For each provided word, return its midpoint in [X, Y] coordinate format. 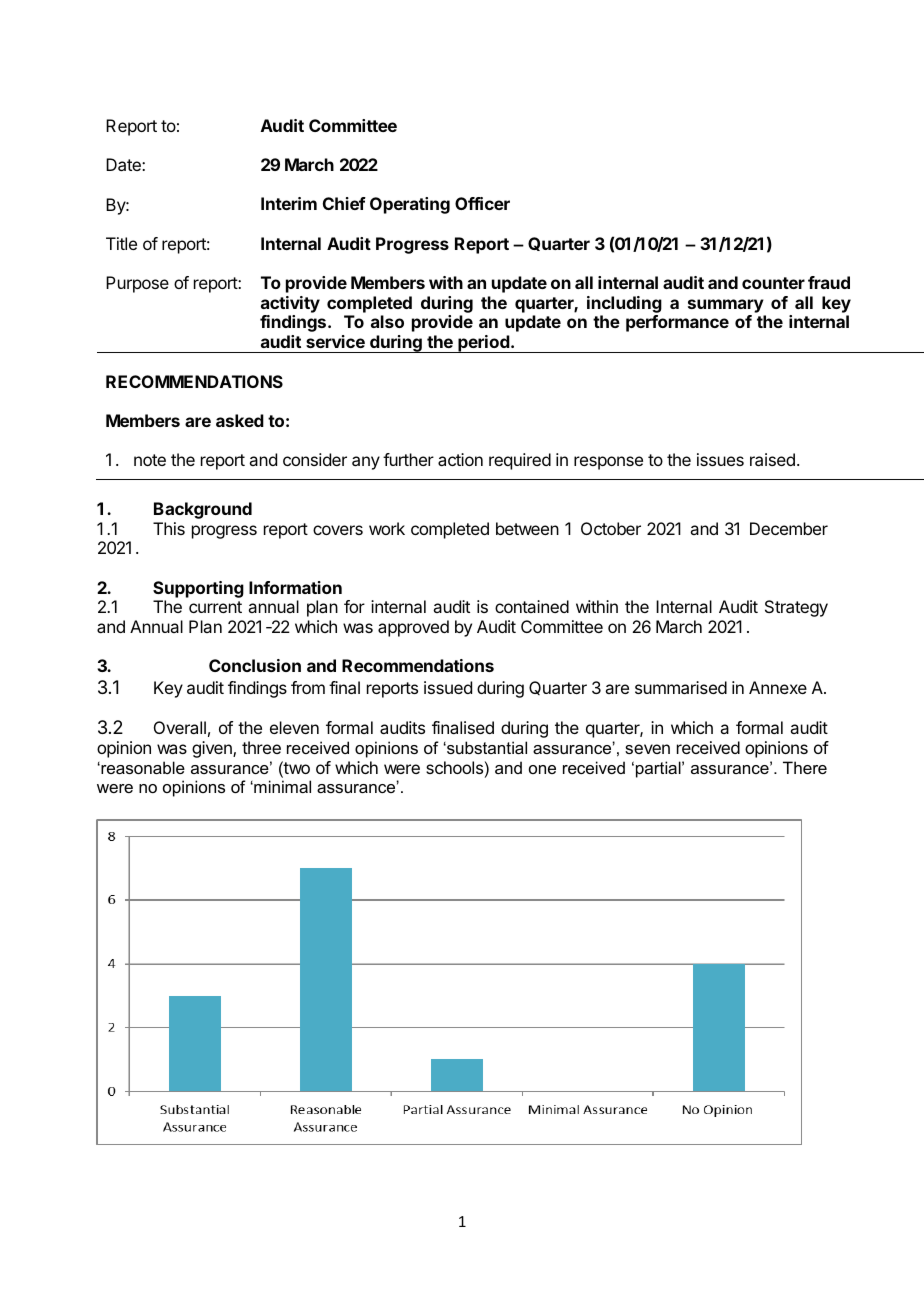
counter [773, 283]
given [213, 749]
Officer [482, 203]
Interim [289, 203]
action [460, 459]
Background [203, 510]
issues [720, 459]
